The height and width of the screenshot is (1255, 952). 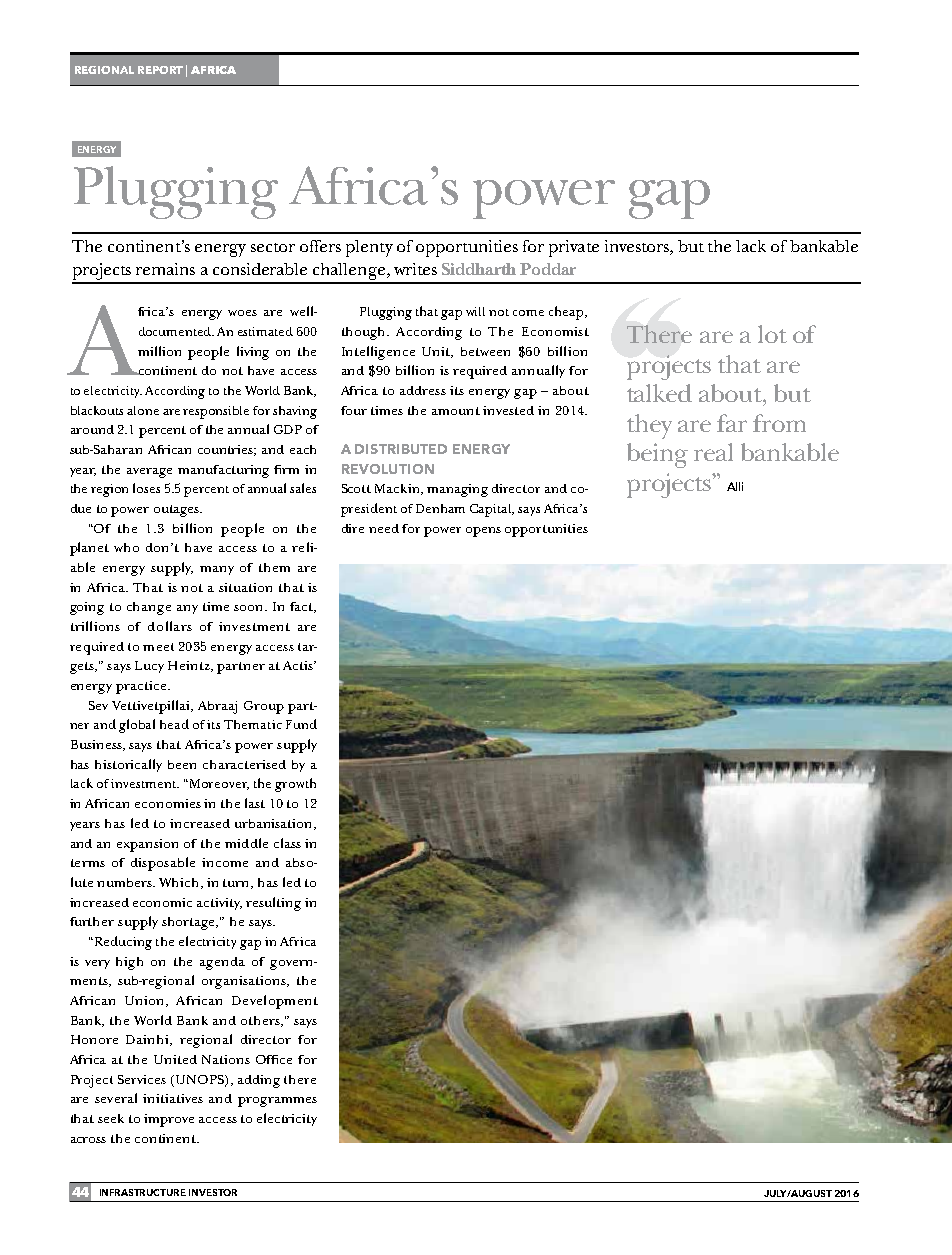 I want to click on DISTRIBUTED, so click(x=401, y=449).
